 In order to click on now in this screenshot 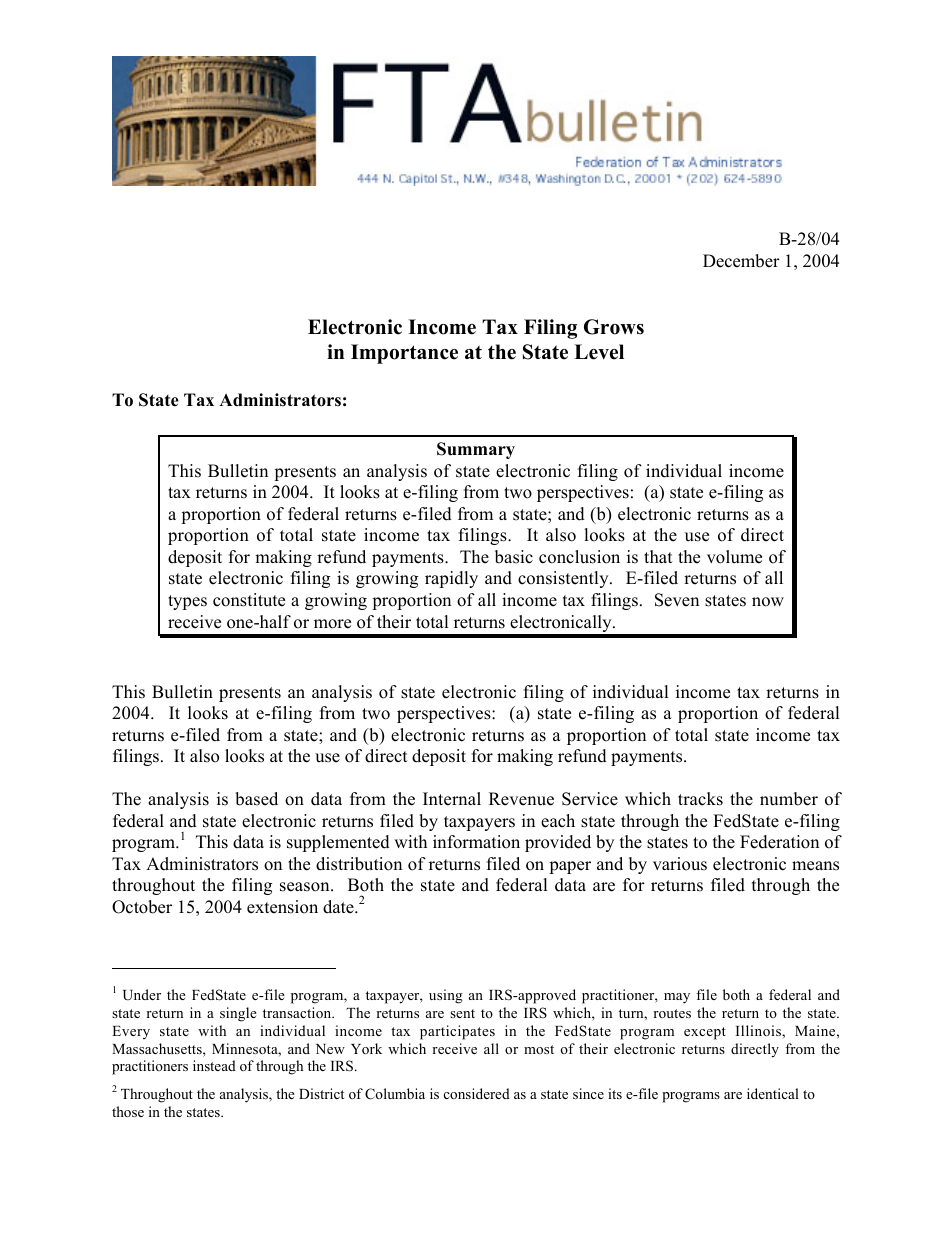, I will do `click(768, 602)`.
